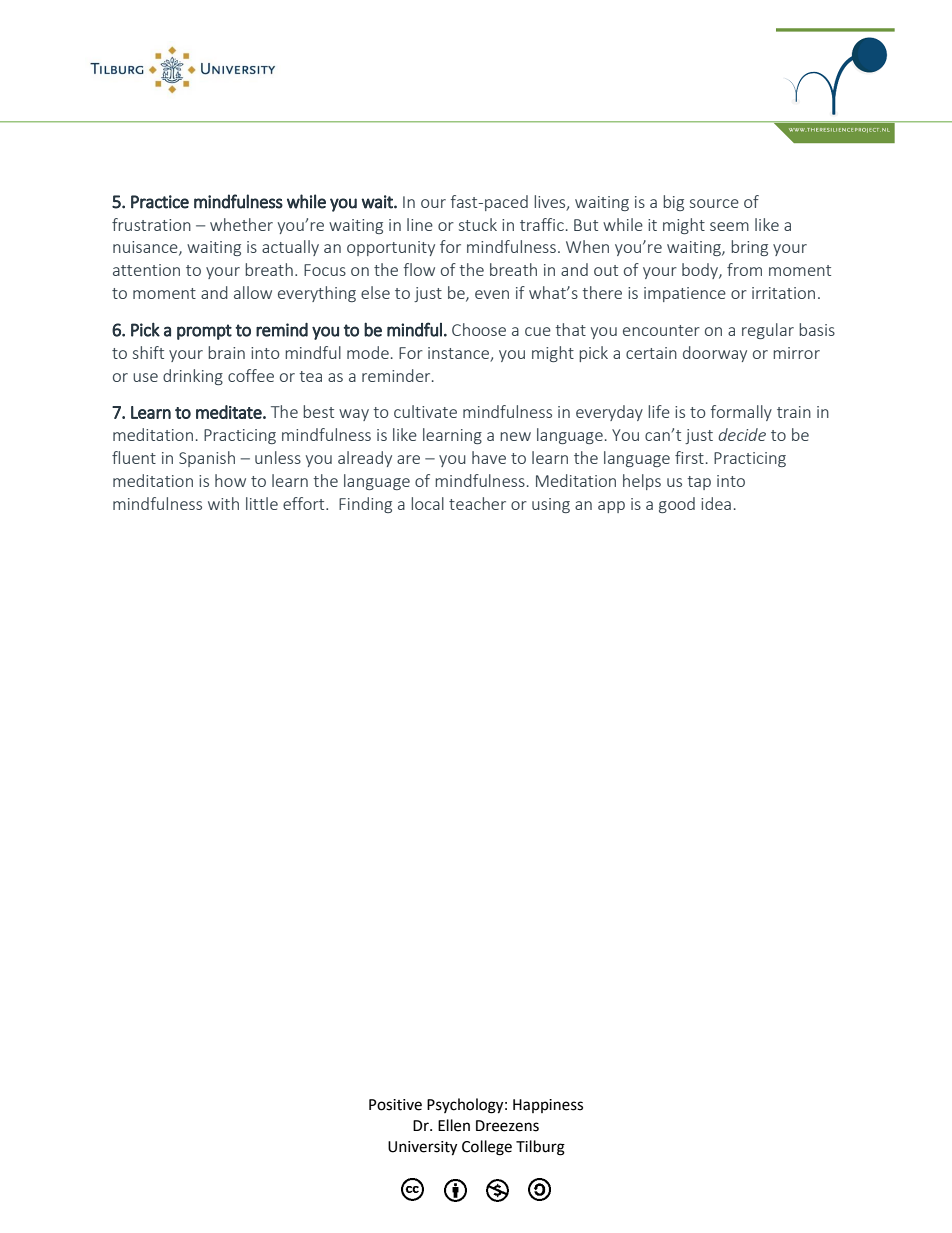 This image has width=952, height=1233. I want to click on teacher, so click(477, 503).
